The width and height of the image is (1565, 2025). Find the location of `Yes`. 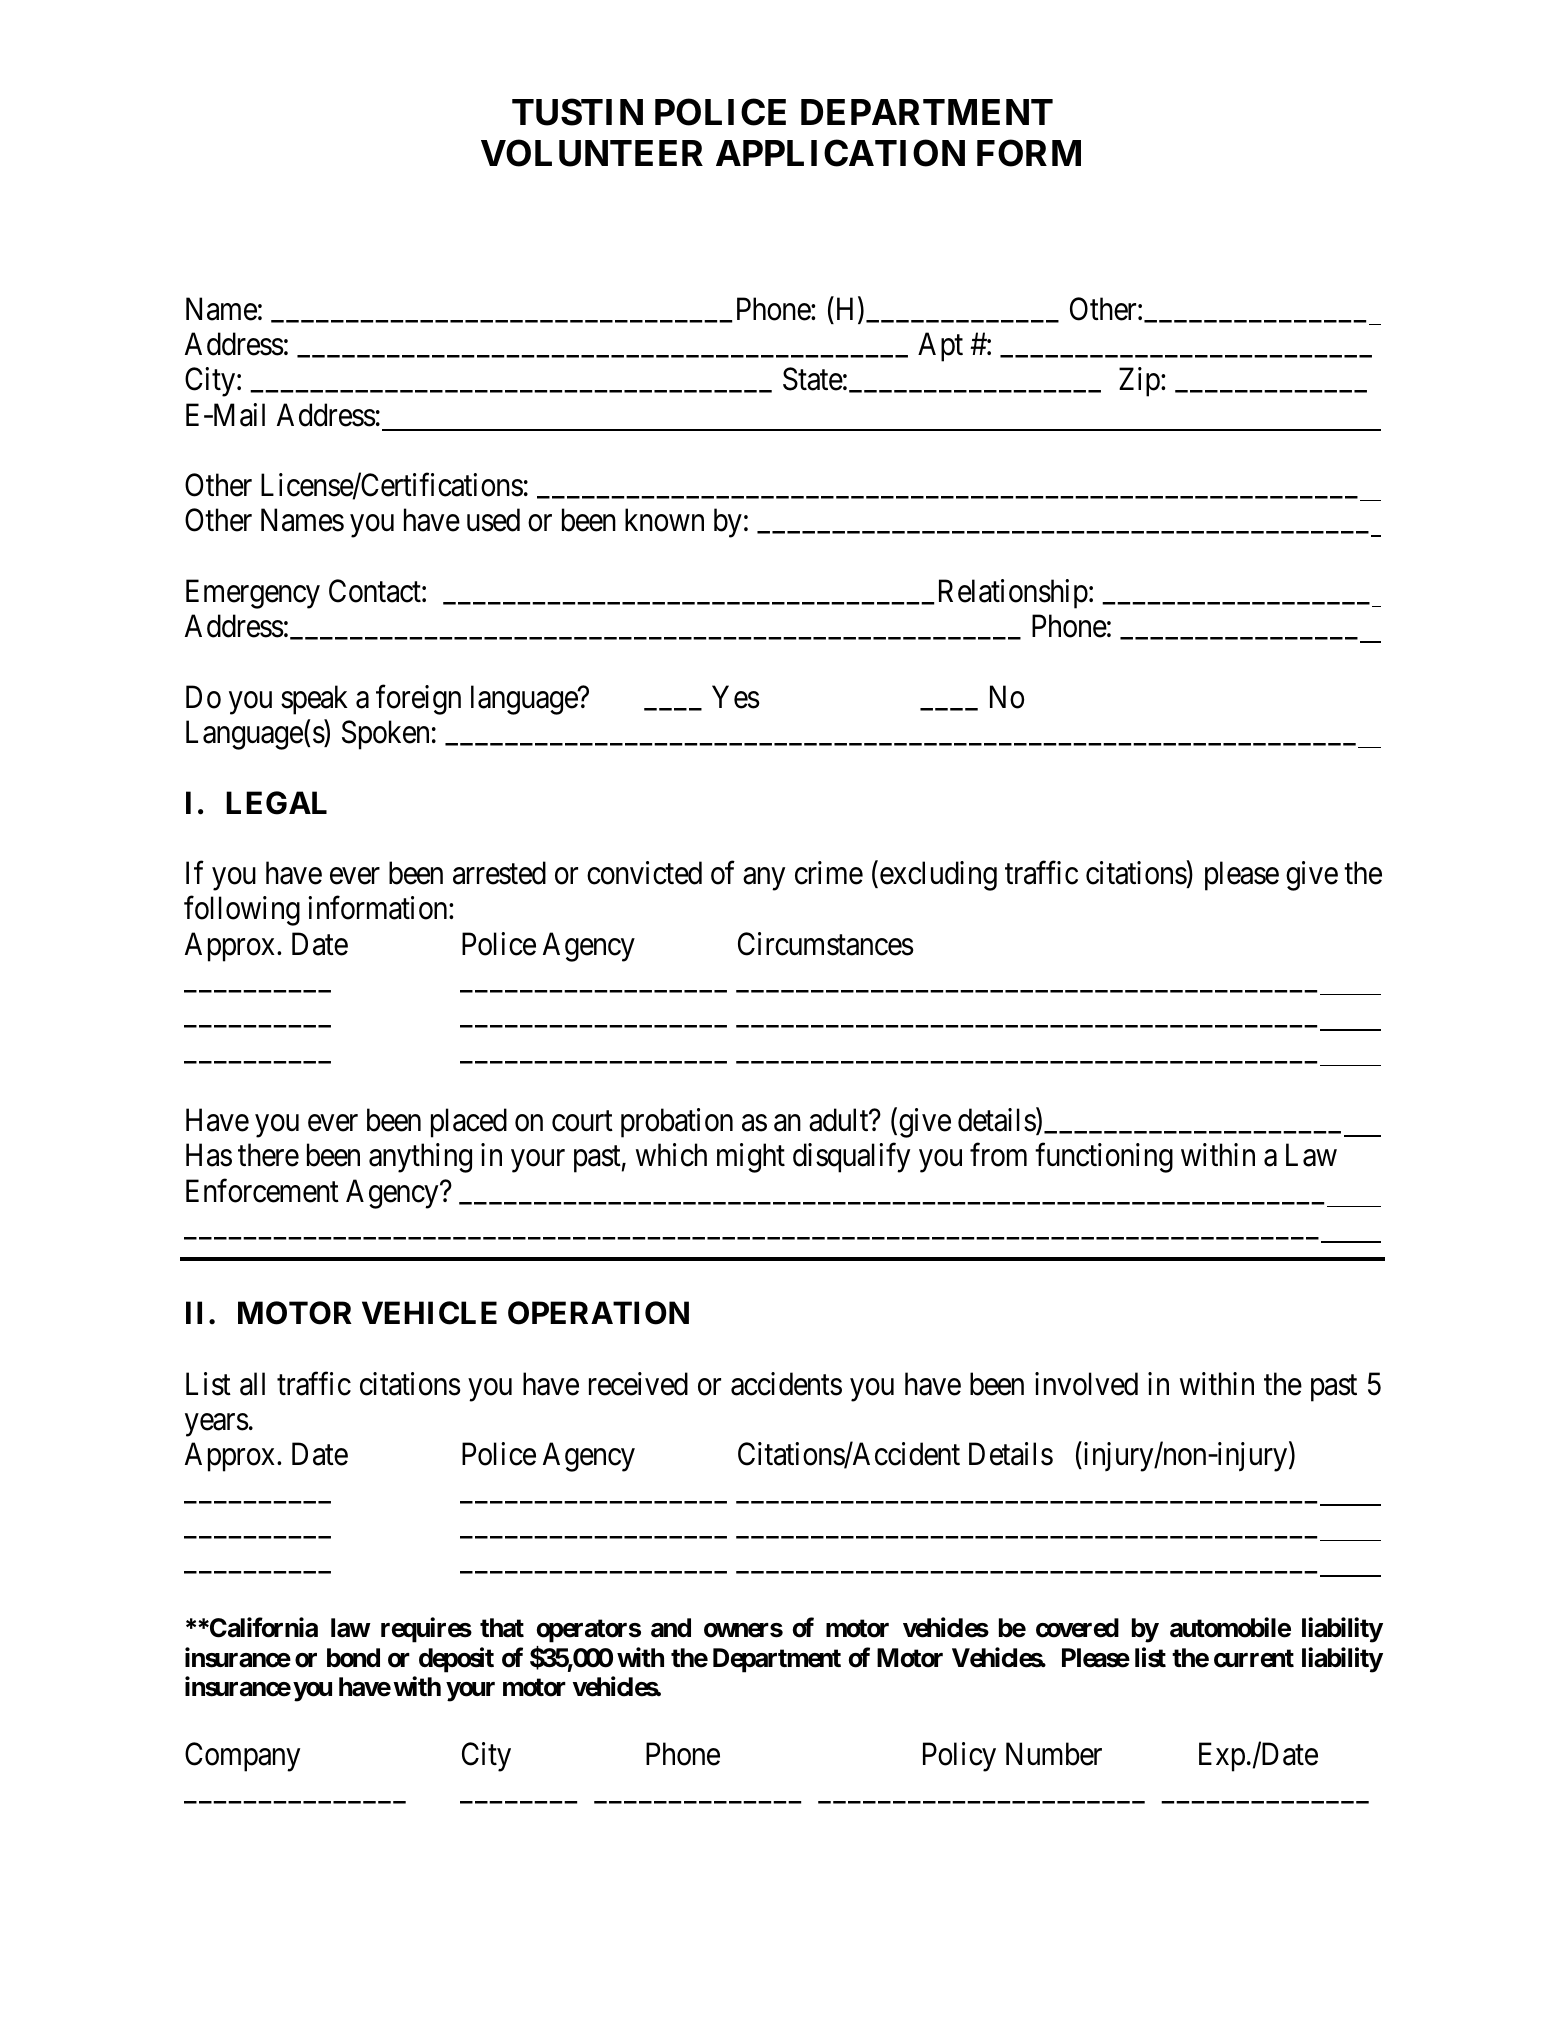

Yes is located at coordinates (736, 697).
